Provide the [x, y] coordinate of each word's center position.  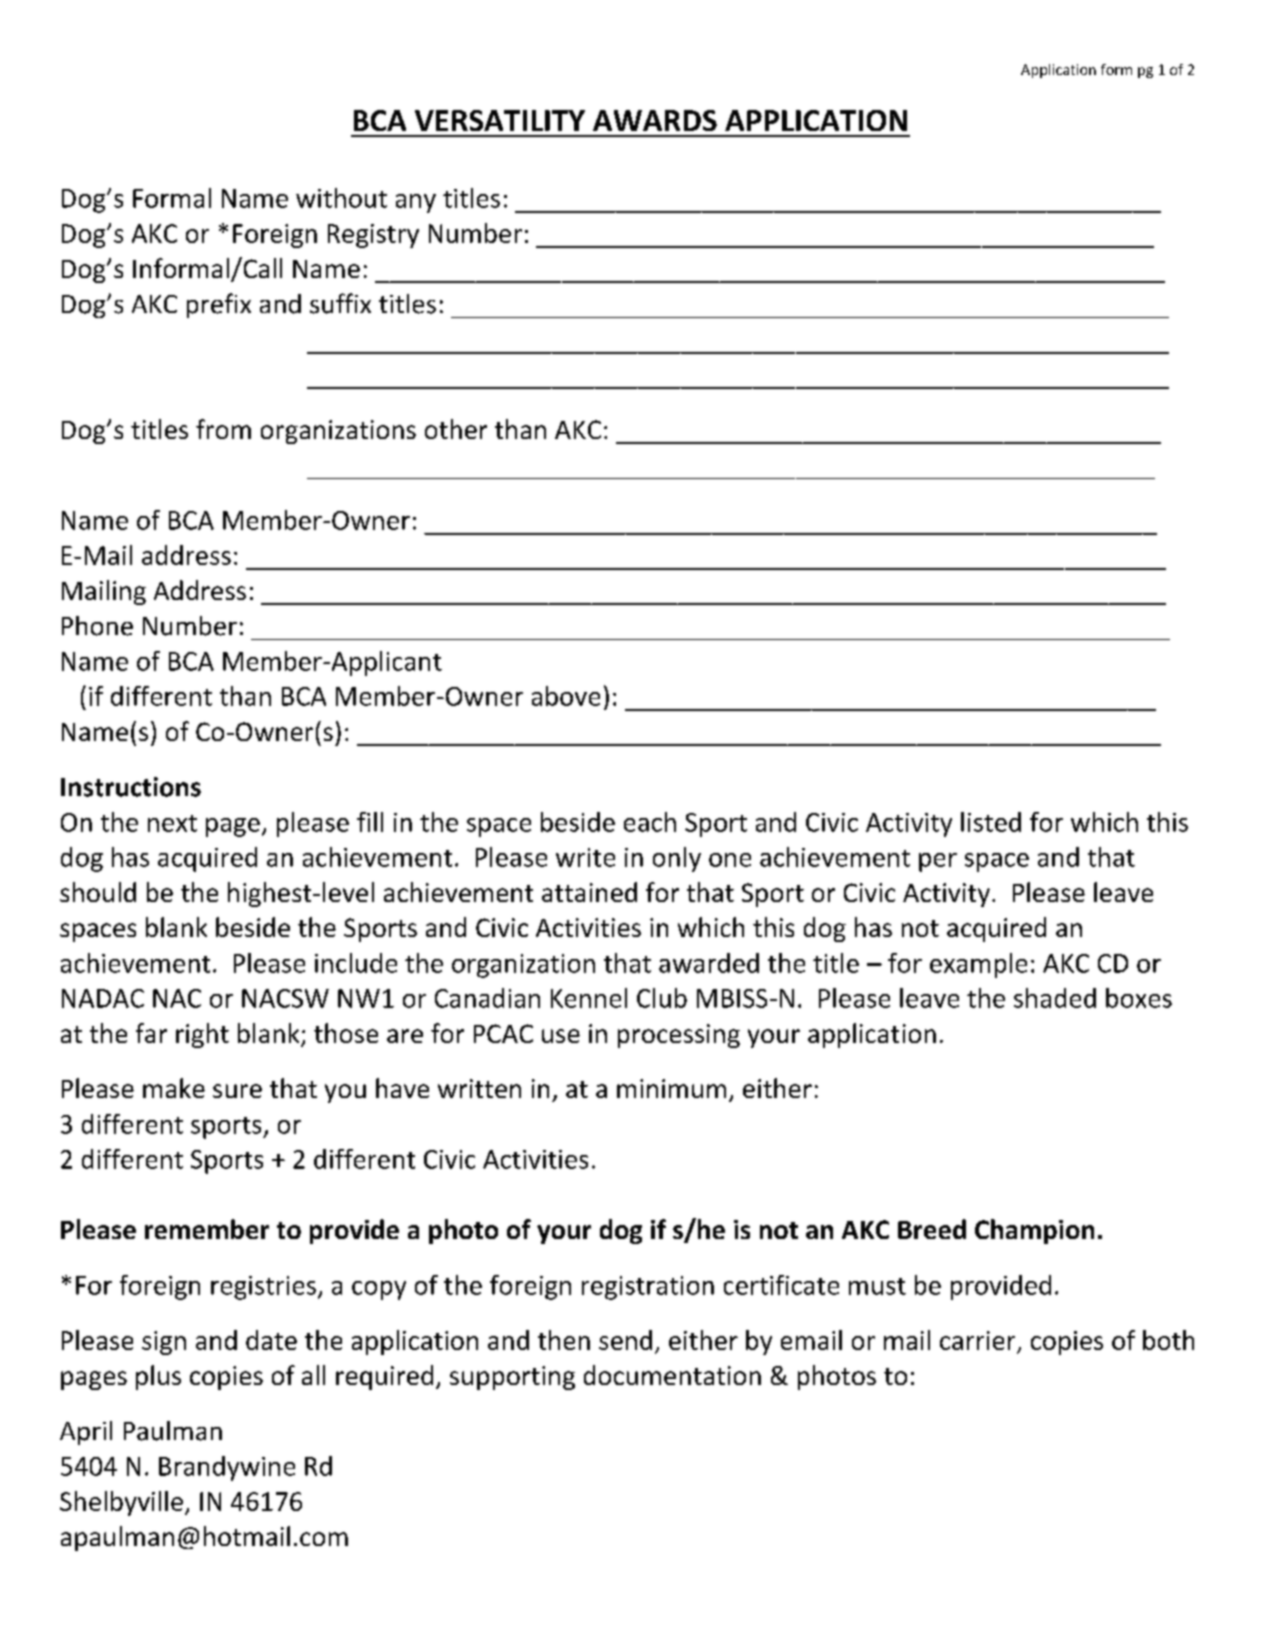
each [650, 822]
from [223, 429]
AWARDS [655, 120]
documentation [672, 1375]
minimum [671, 1088]
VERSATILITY [500, 120]
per [938, 862]
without [341, 198]
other [456, 429]
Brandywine [227, 1468]
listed [991, 822]
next [172, 823]
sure [237, 1091]
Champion [1034, 1231]
